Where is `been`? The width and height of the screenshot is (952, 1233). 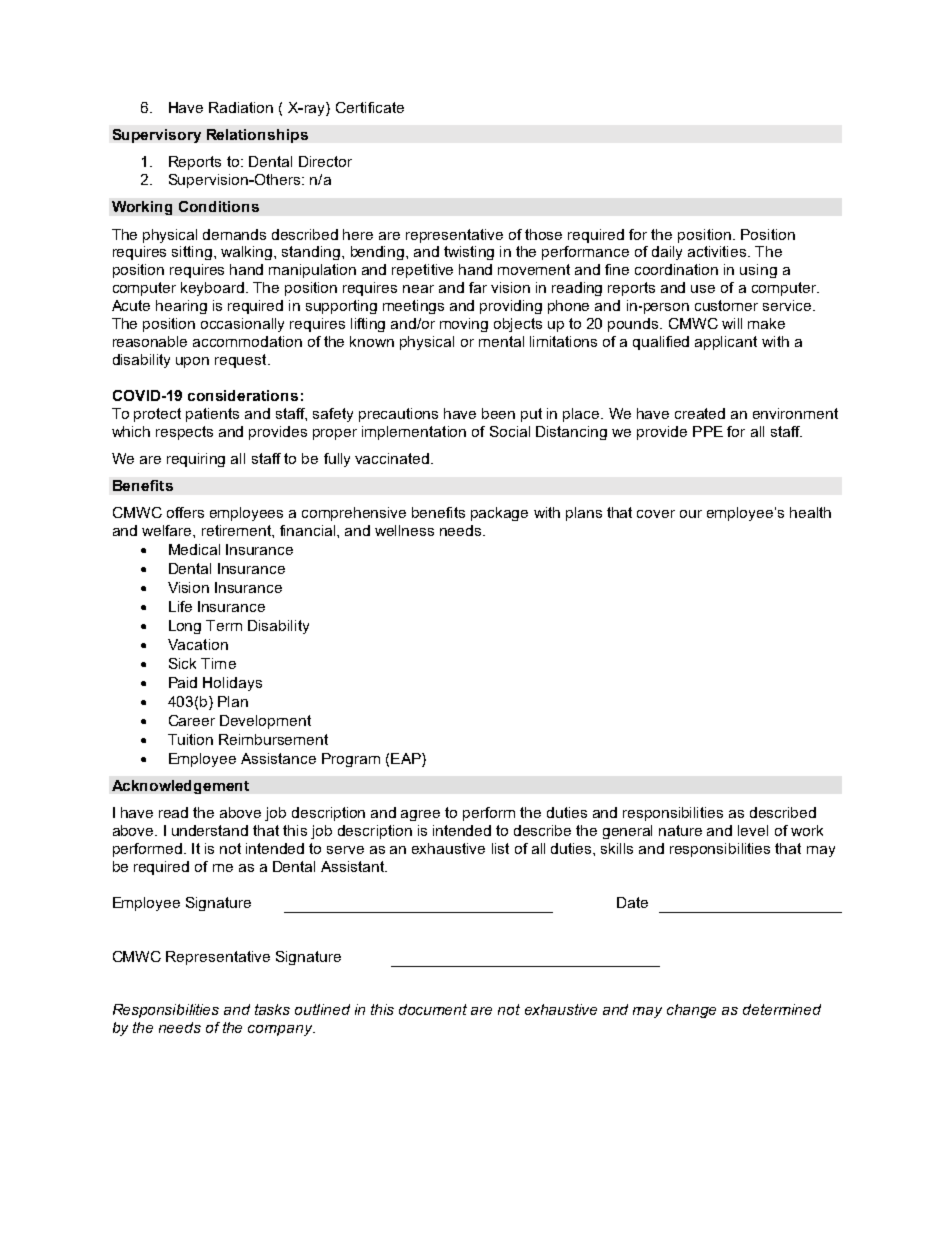
been is located at coordinates (498, 413).
